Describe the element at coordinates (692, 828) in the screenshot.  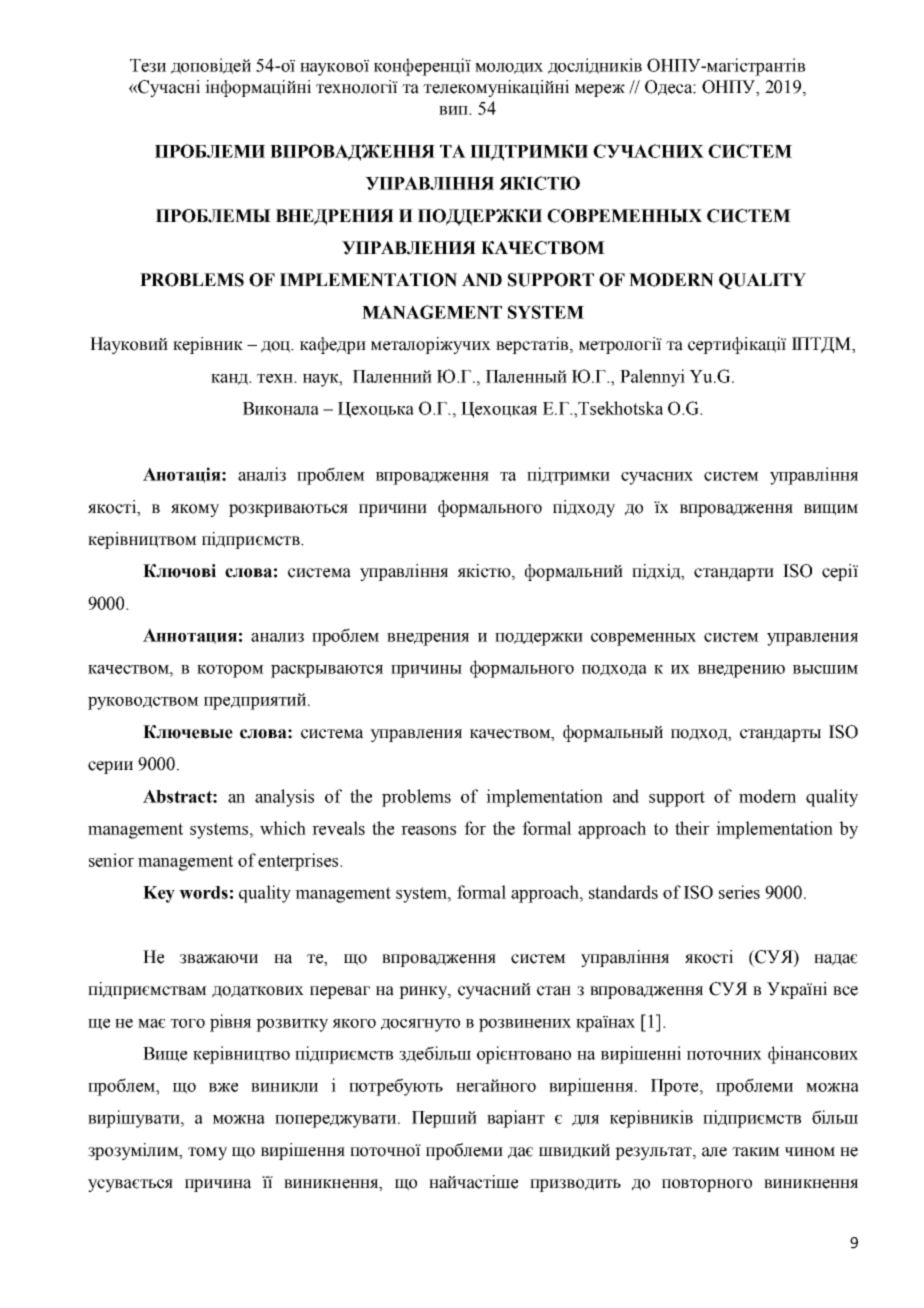
I see `their` at that location.
